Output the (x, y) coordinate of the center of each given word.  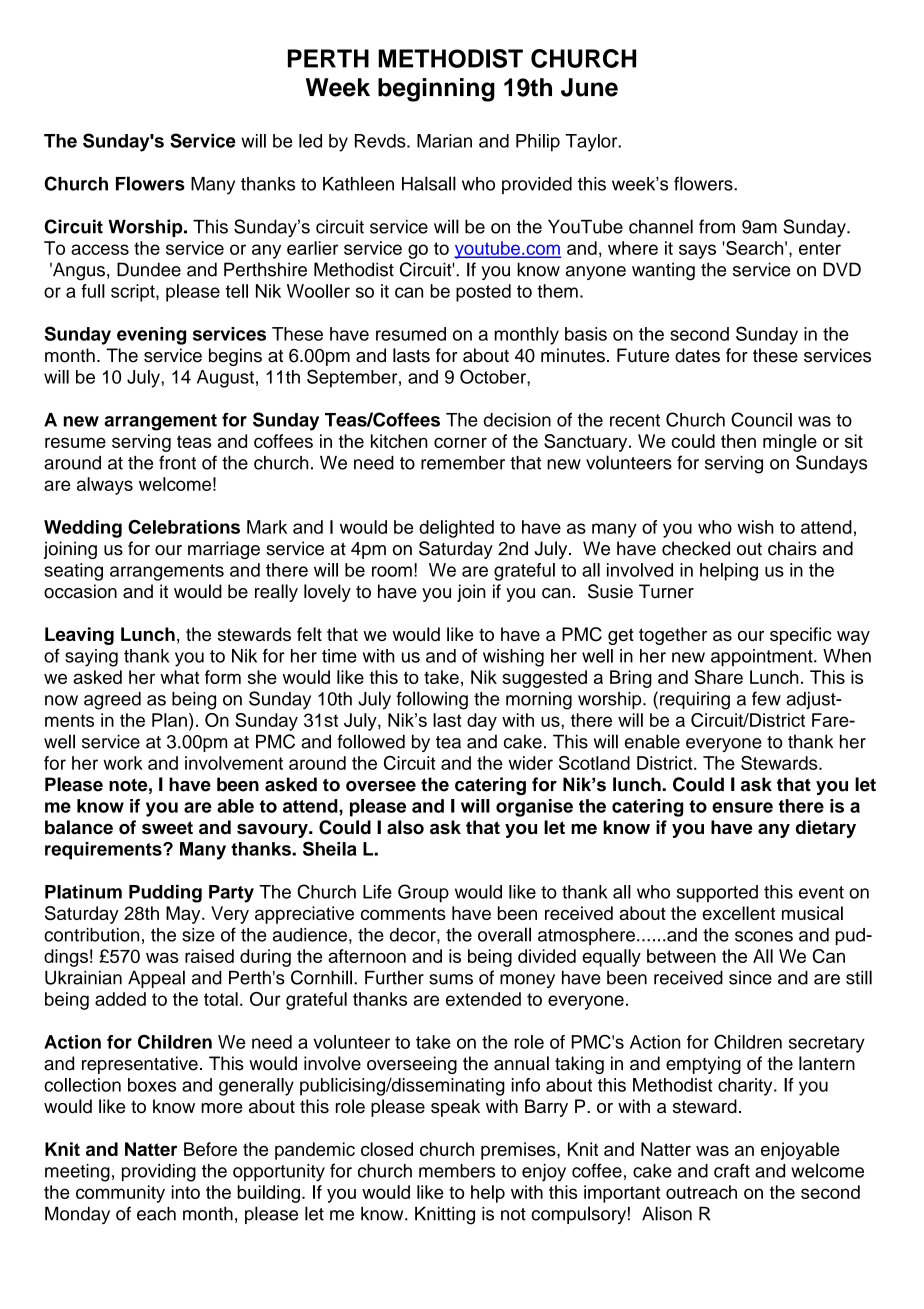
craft (732, 1170)
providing (159, 1173)
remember (463, 463)
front (177, 462)
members (457, 1171)
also (405, 827)
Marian (444, 141)
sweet (167, 828)
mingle (790, 443)
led (310, 141)
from (717, 226)
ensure (742, 807)
